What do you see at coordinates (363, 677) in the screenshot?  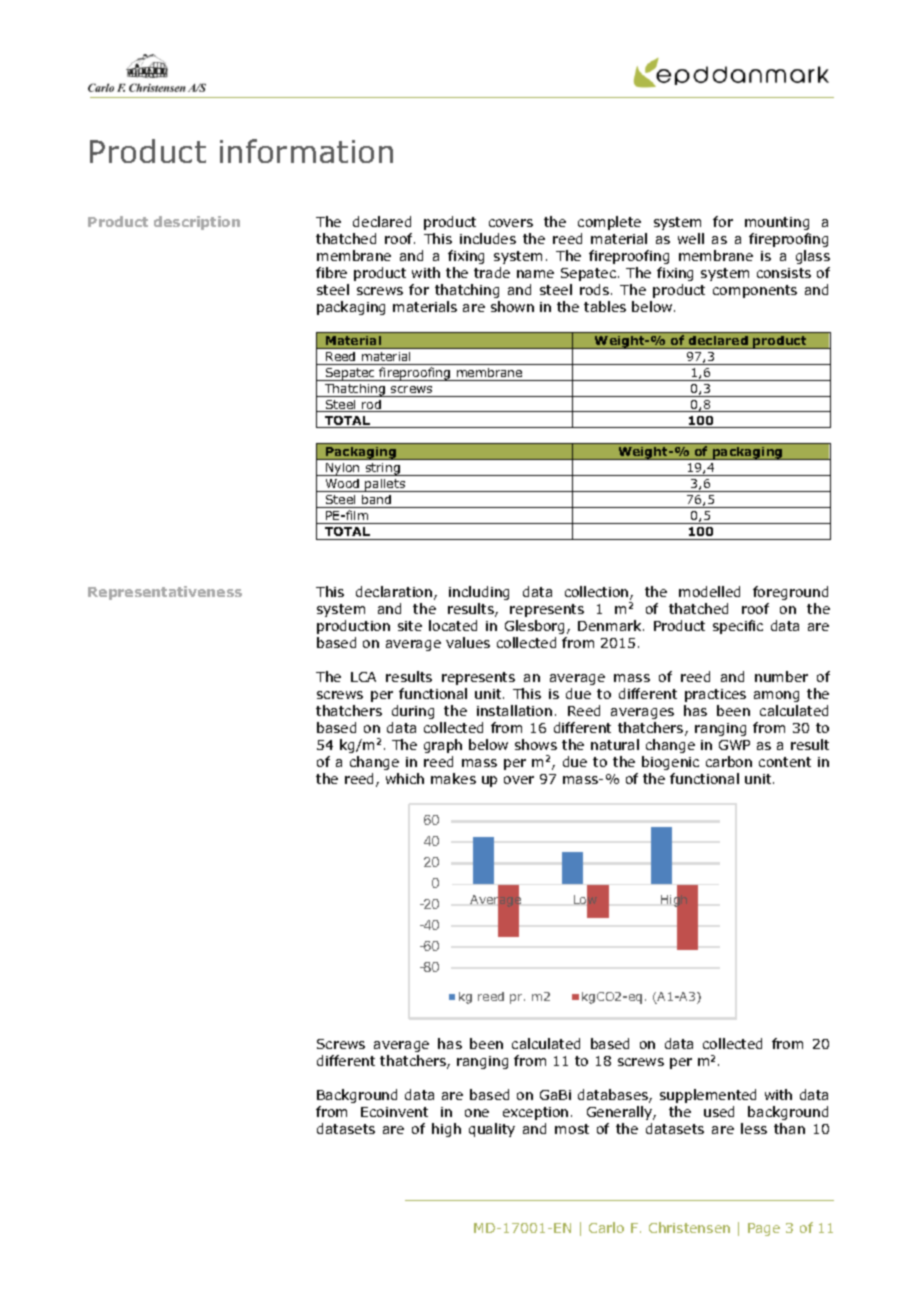 I see `LCA` at bounding box center [363, 677].
